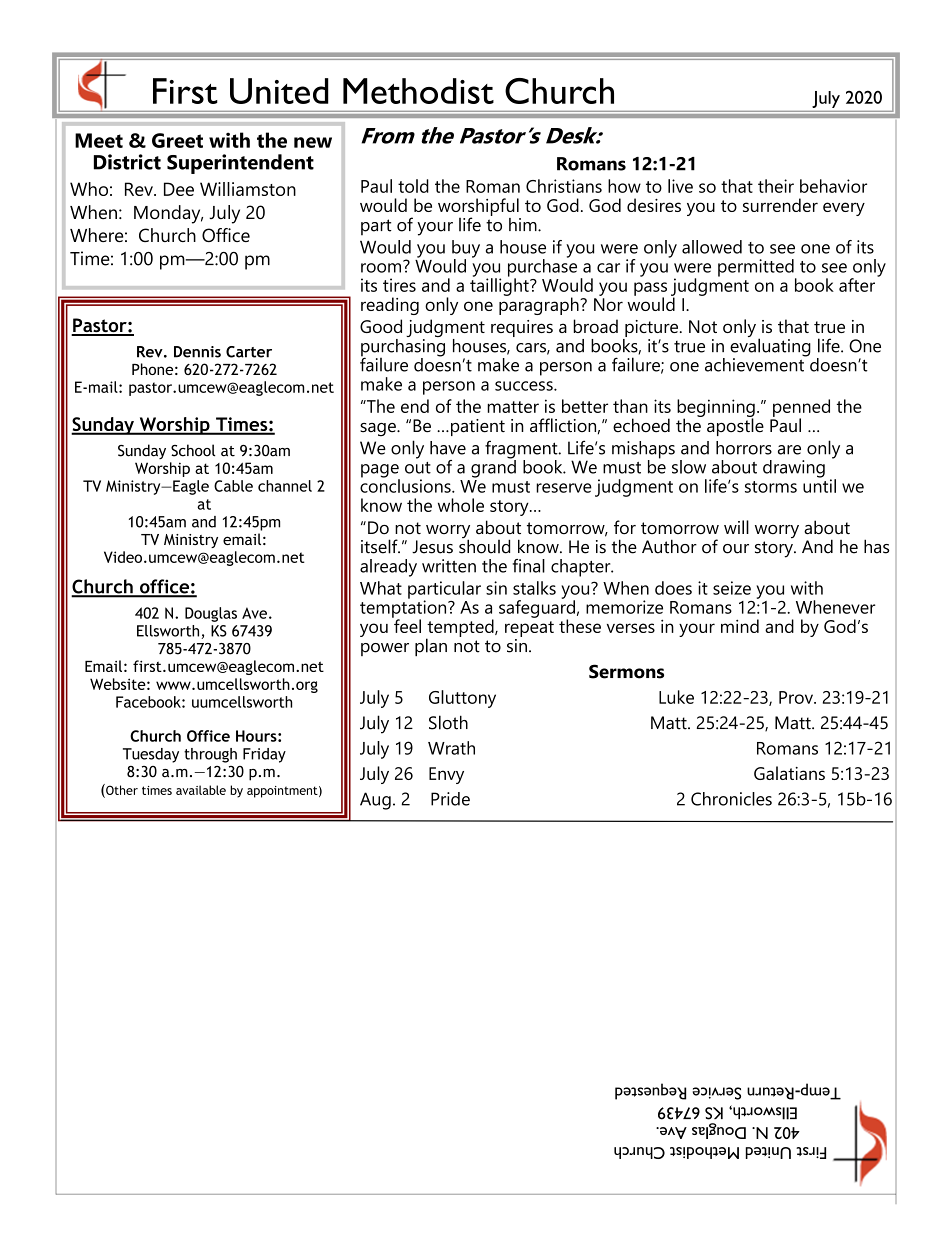 Image resolution: width=952 pixels, height=1233 pixels. Describe the element at coordinates (776, 186) in the image. I see `their` at that location.
